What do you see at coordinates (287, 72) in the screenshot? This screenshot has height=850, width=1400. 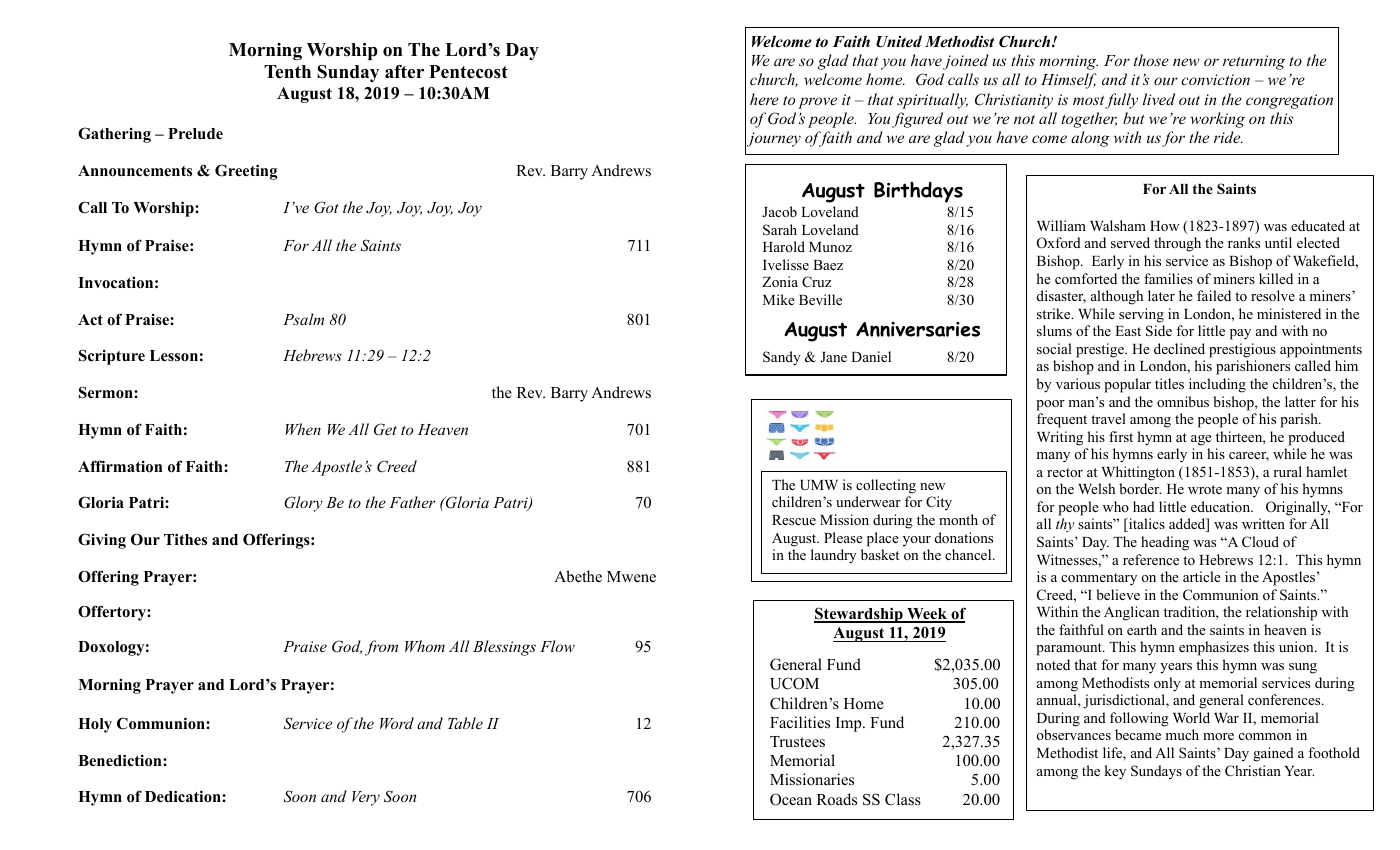 I see `Tenth` at bounding box center [287, 72].
